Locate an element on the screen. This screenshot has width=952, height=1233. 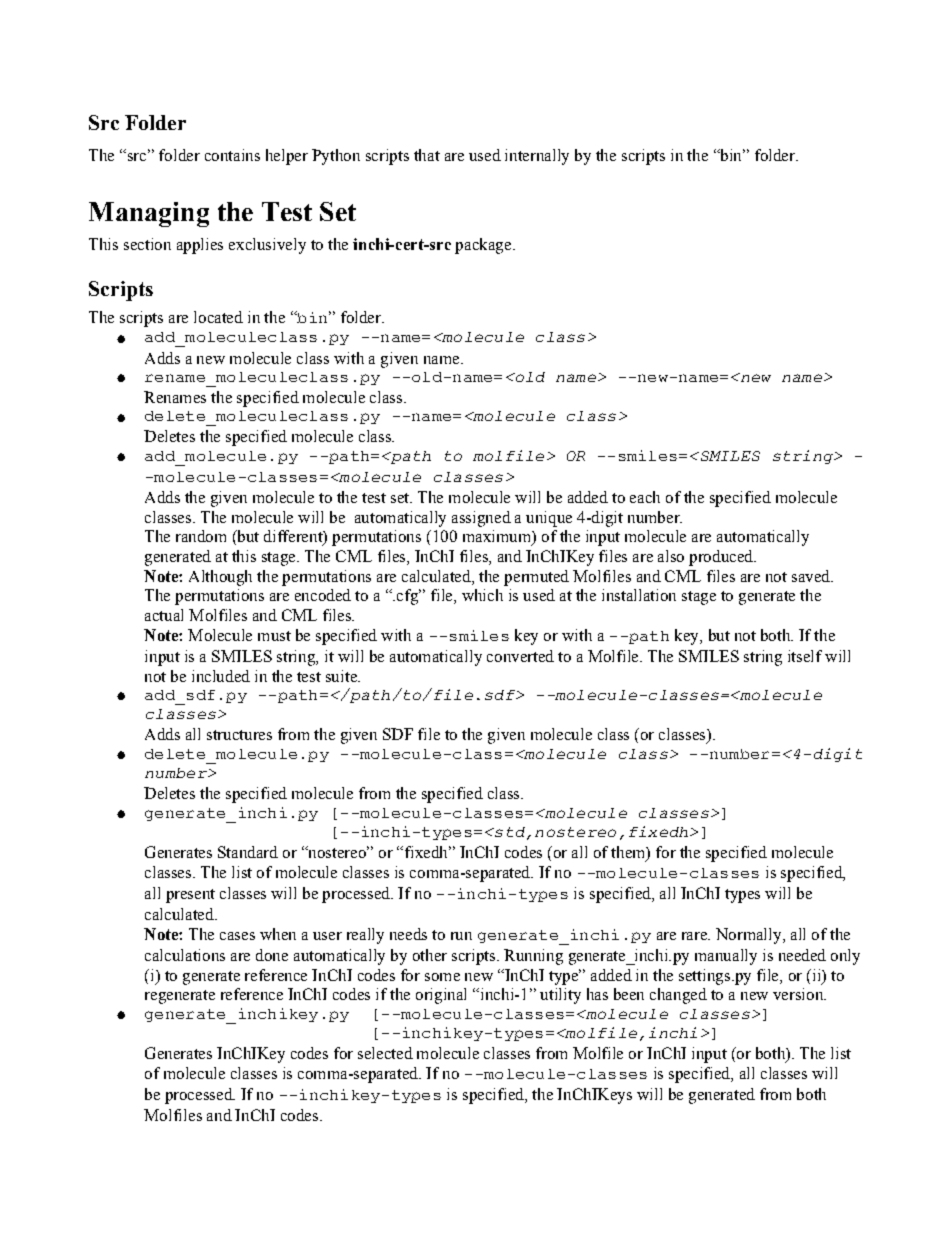
package is located at coordinates (484, 246).
